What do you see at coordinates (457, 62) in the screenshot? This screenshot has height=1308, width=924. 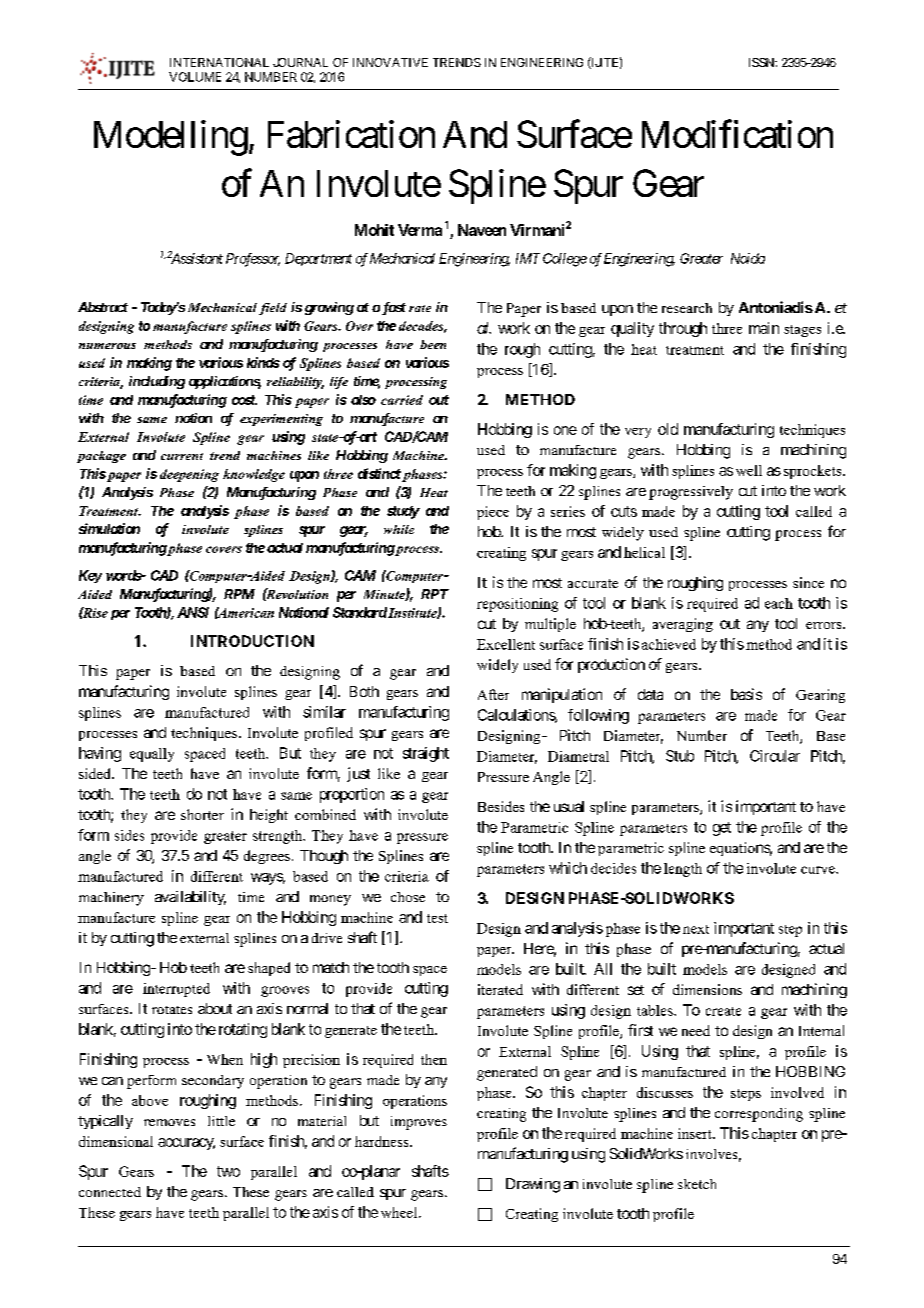 I see `TRENDS` at bounding box center [457, 62].
